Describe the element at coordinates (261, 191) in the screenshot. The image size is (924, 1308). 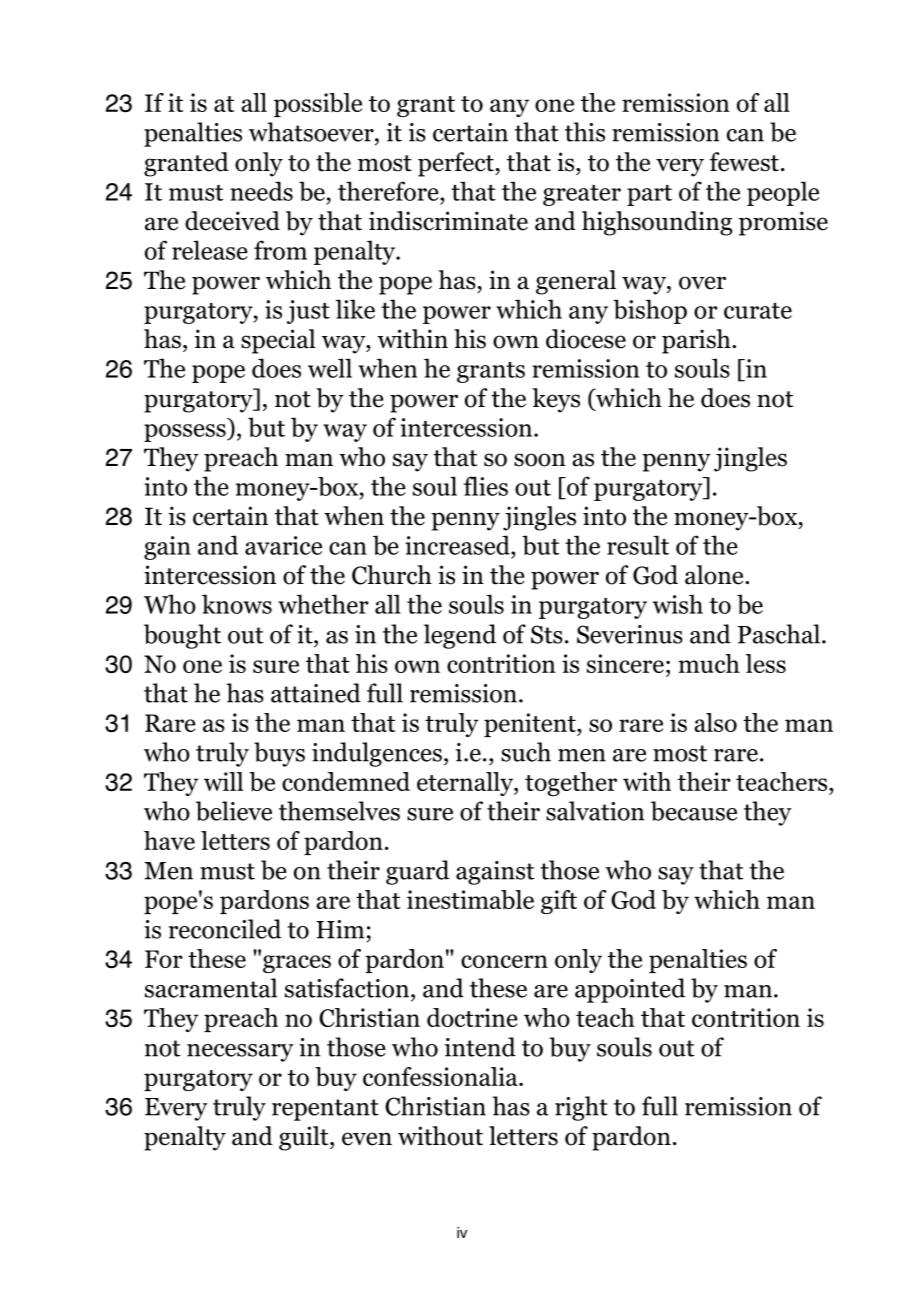
I see `needs` at that location.
